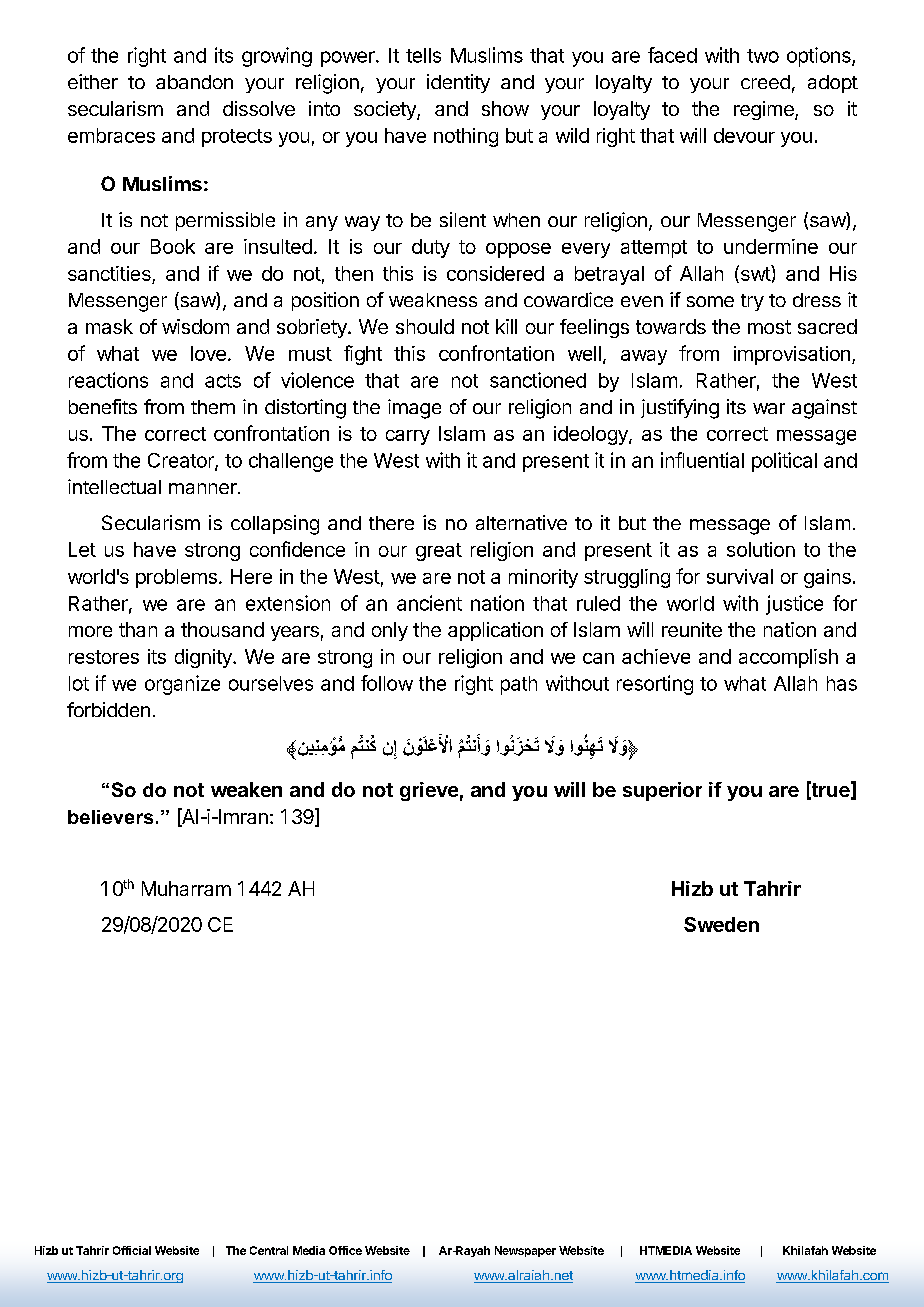 The height and width of the page is (1307, 924). Describe the element at coordinates (721, 924) in the page. I see `Sweden` at that location.
